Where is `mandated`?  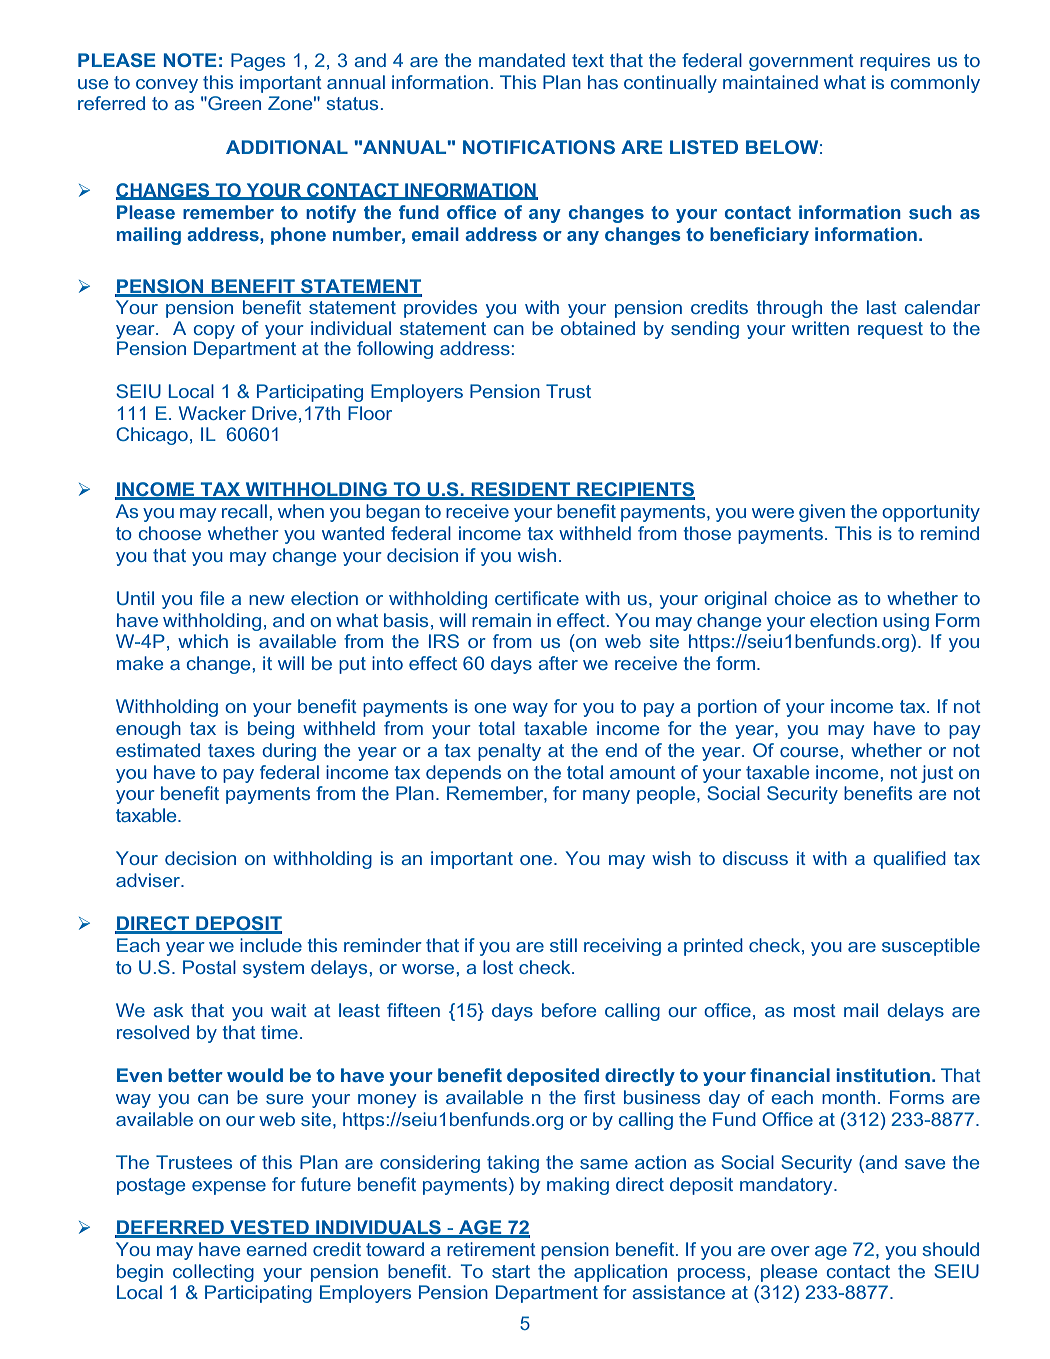
mandated is located at coordinates (522, 60).
